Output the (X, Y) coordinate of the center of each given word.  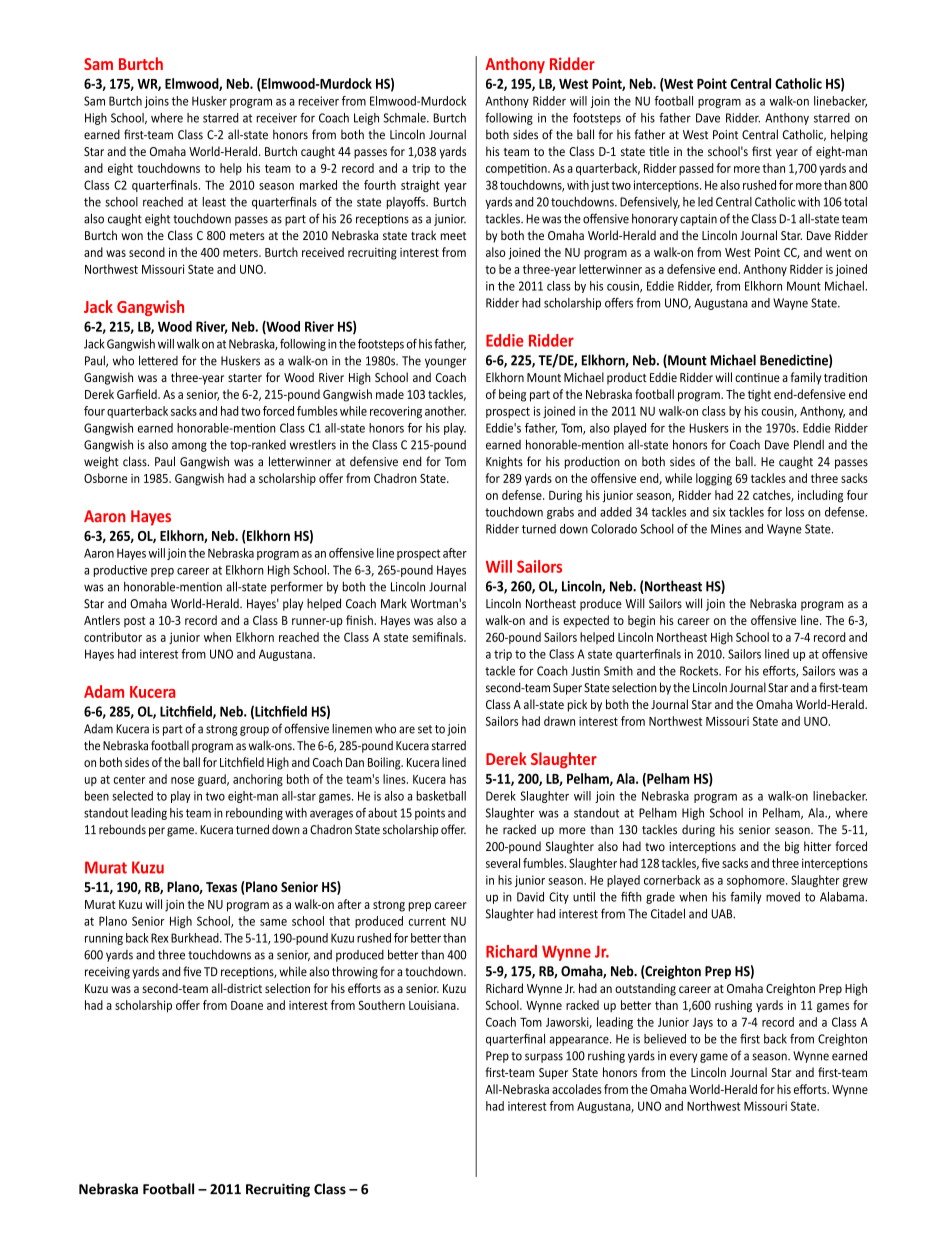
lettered (158, 360)
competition (517, 169)
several (503, 863)
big (792, 847)
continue (757, 377)
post (135, 621)
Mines (726, 529)
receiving (107, 973)
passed (696, 169)
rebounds (122, 829)
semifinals (438, 637)
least (214, 202)
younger (446, 363)
